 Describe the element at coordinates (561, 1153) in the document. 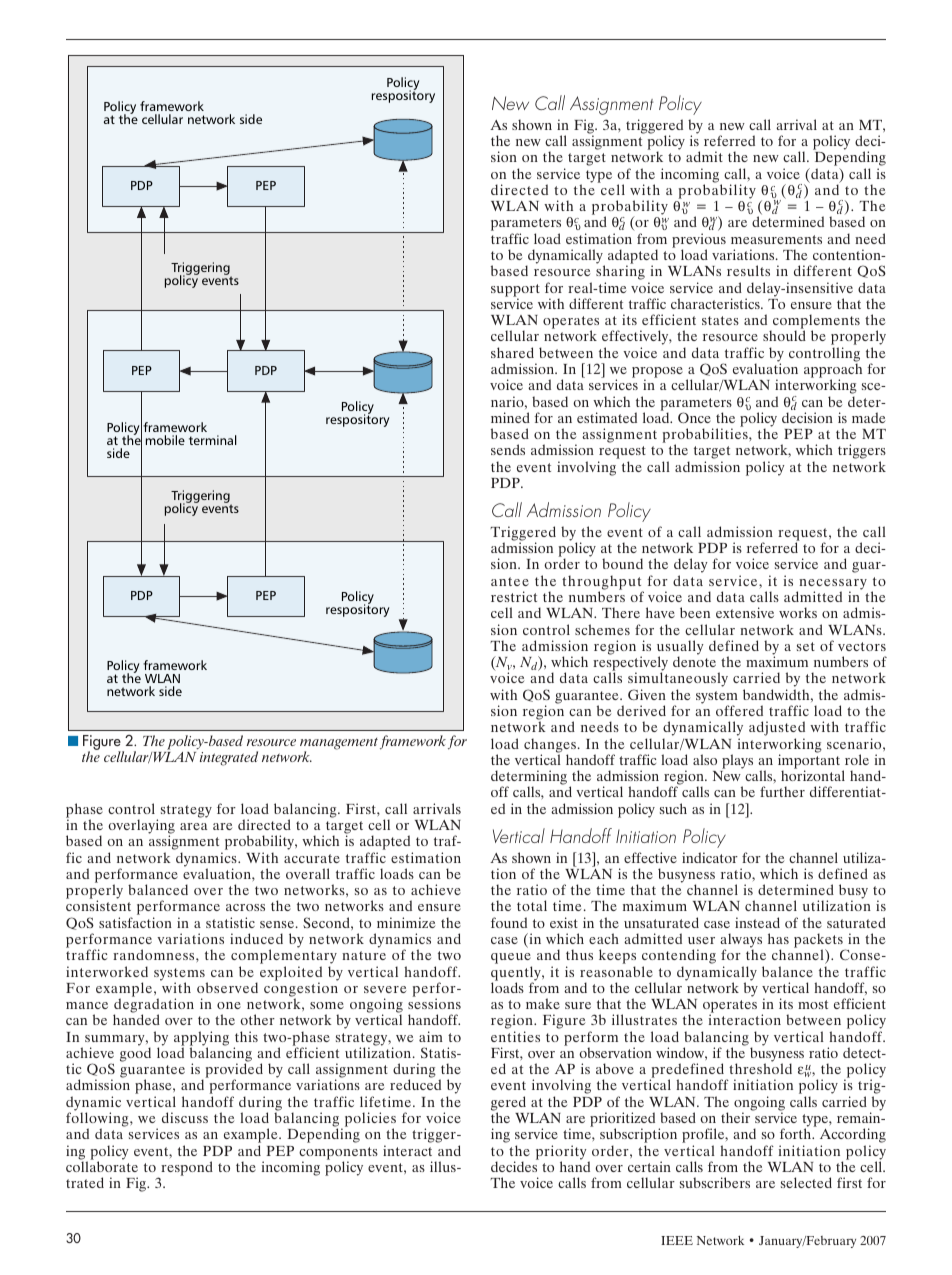

I see `priority` at that location.
